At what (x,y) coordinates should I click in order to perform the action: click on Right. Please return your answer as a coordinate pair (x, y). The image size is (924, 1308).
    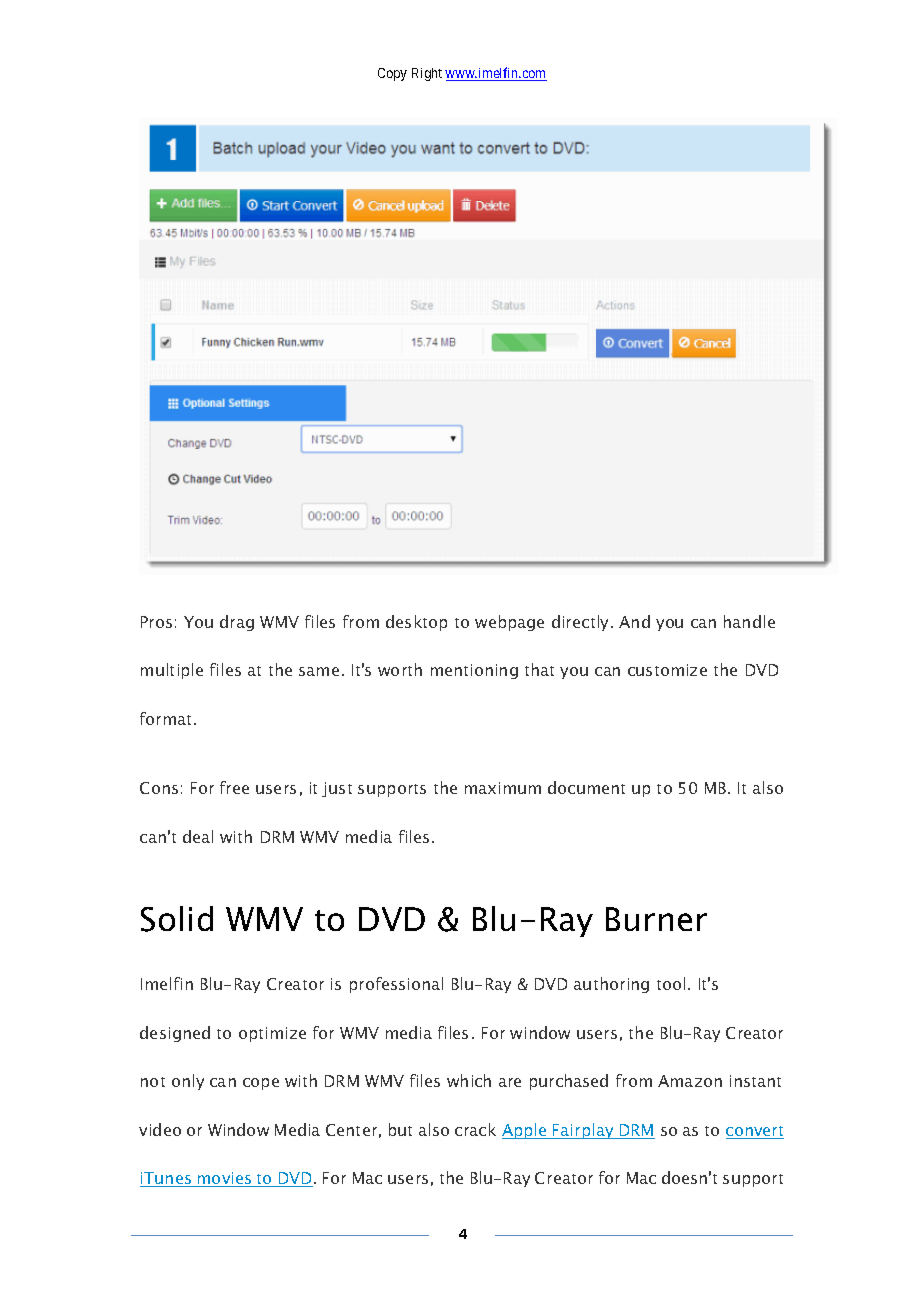
    Looking at the image, I should click on (427, 74).
